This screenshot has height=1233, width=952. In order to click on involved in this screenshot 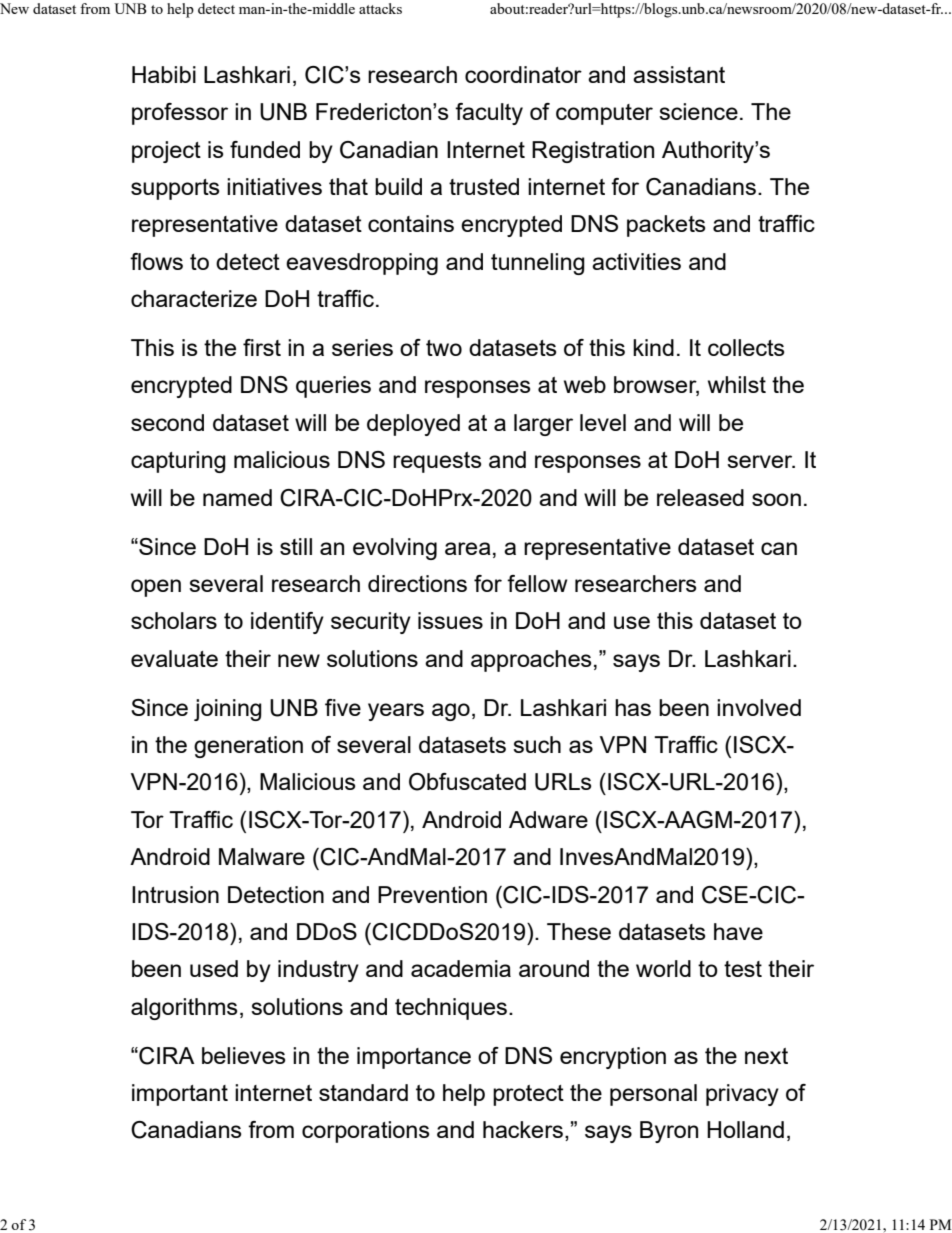, I will do `click(759, 707)`.
